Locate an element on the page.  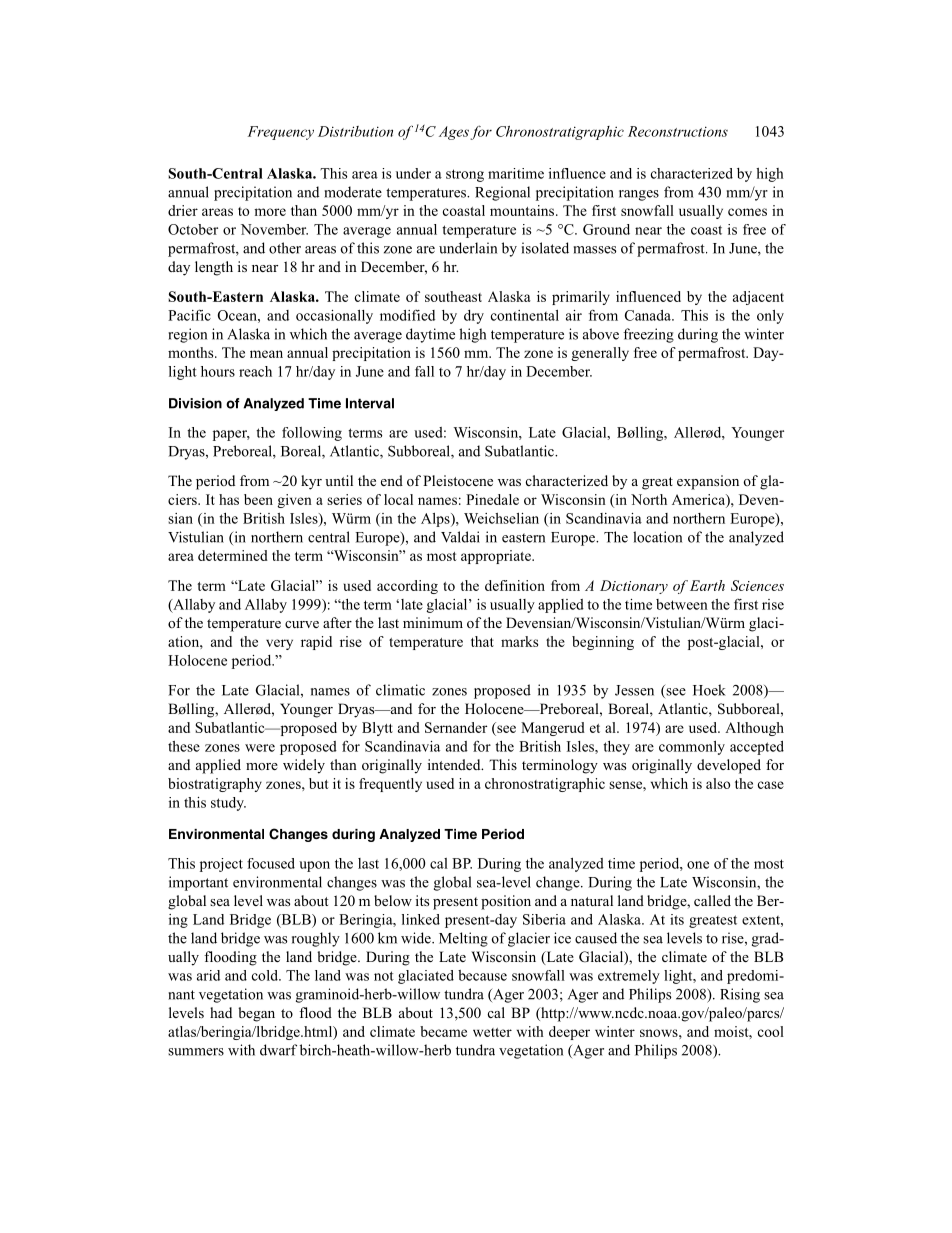
Canada is located at coordinates (649, 315).
